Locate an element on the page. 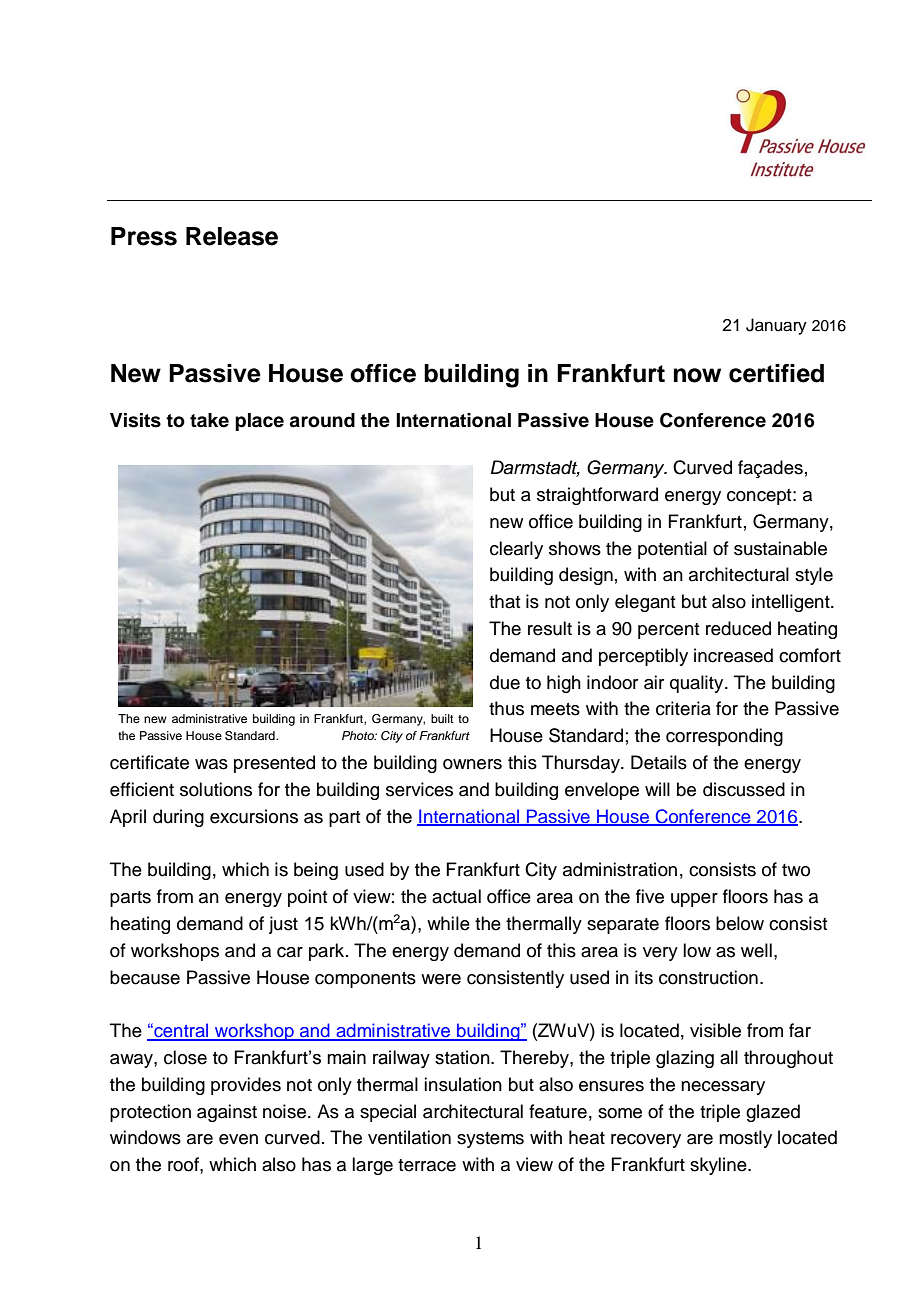  around is located at coordinates (322, 420).
